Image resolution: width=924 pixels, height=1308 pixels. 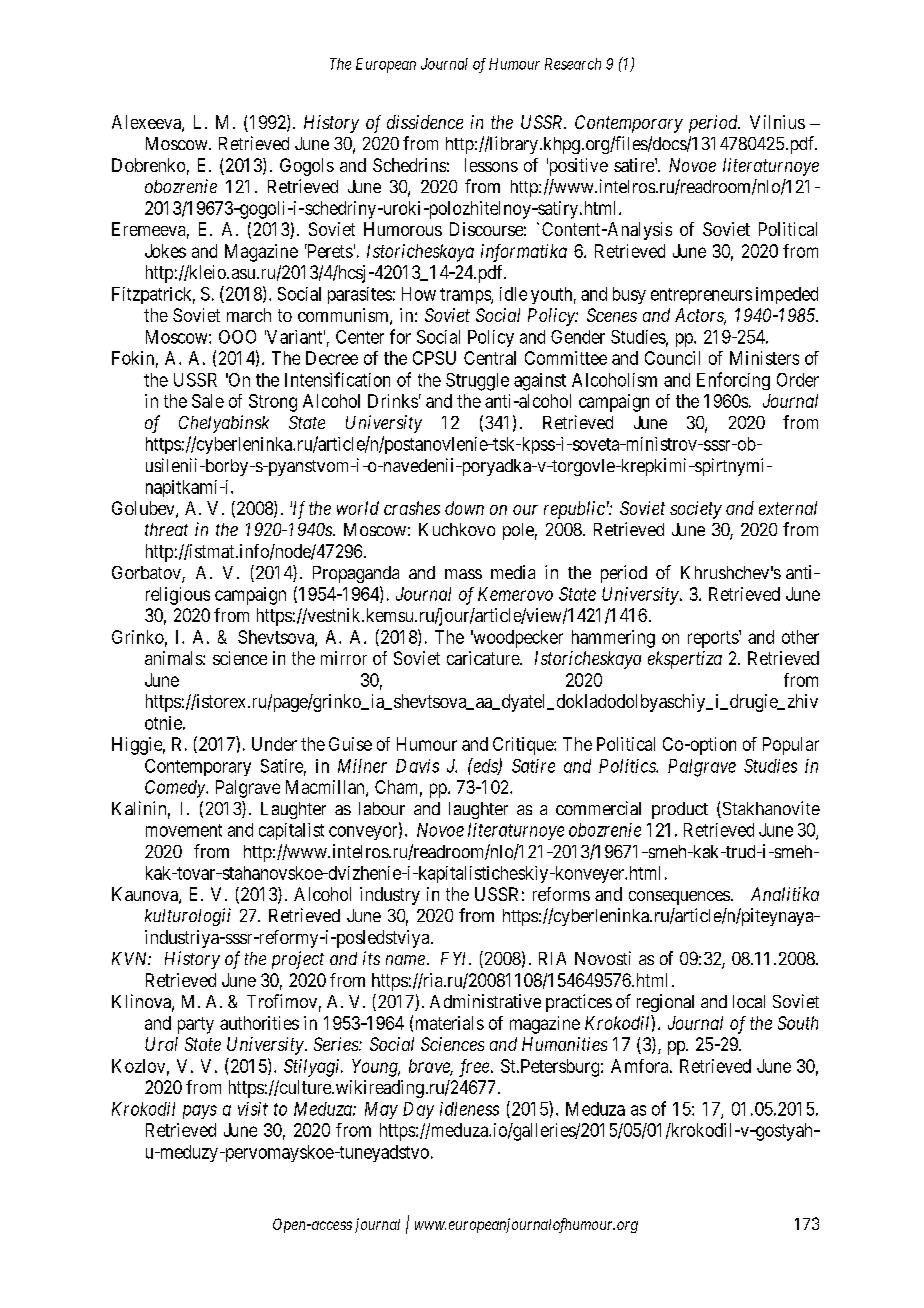 What do you see at coordinates (165, 251) in the screenshot?
I see `Jokes` at bounding box center [165, 251].
